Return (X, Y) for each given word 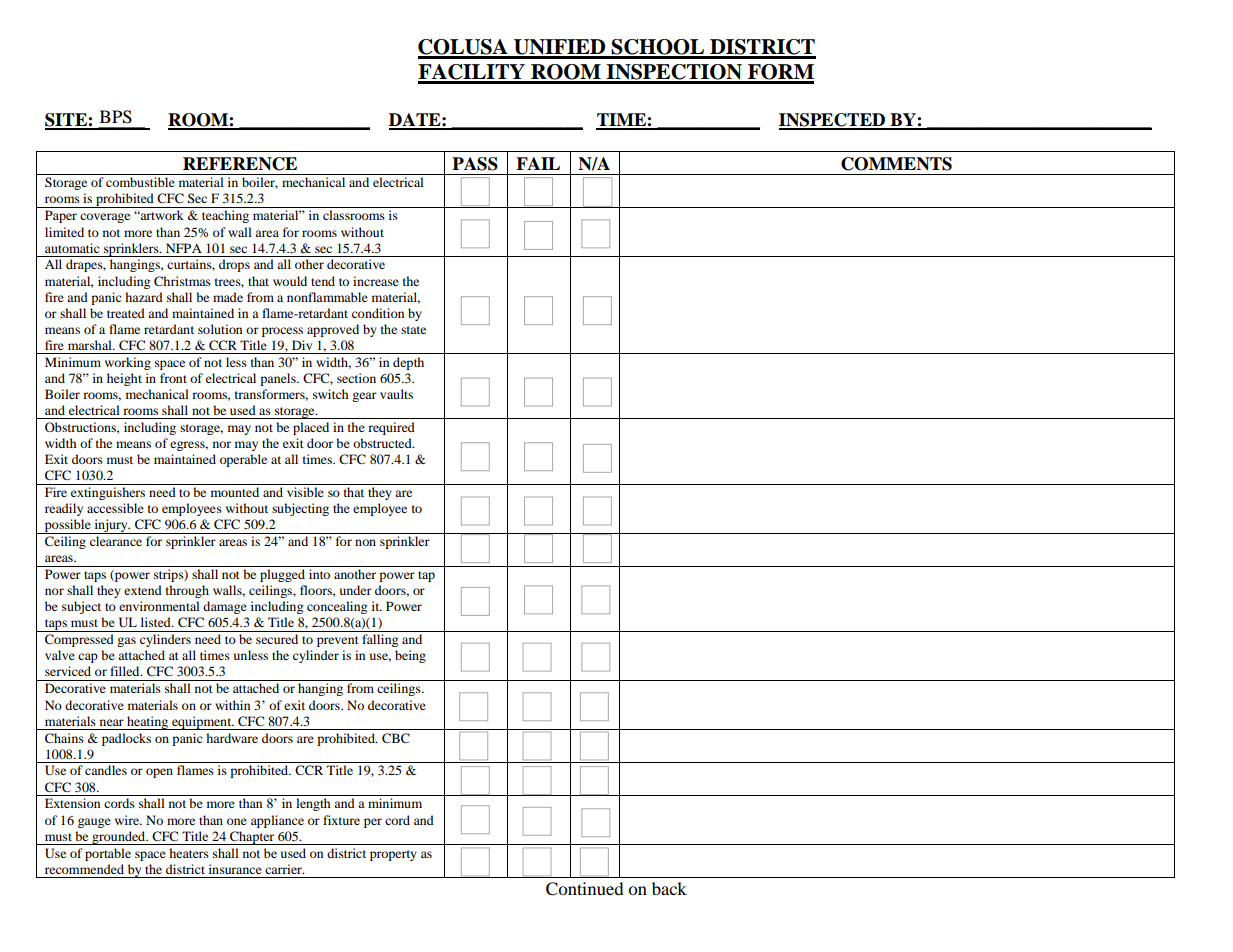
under (356, 590)
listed (157, 622)
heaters (189, 853)
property (393, 855)
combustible (140, 182)
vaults (396, 394)
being (410, 656)
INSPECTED (833, 121)
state (413, 330)
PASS (475, 164)
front (173, 378)
